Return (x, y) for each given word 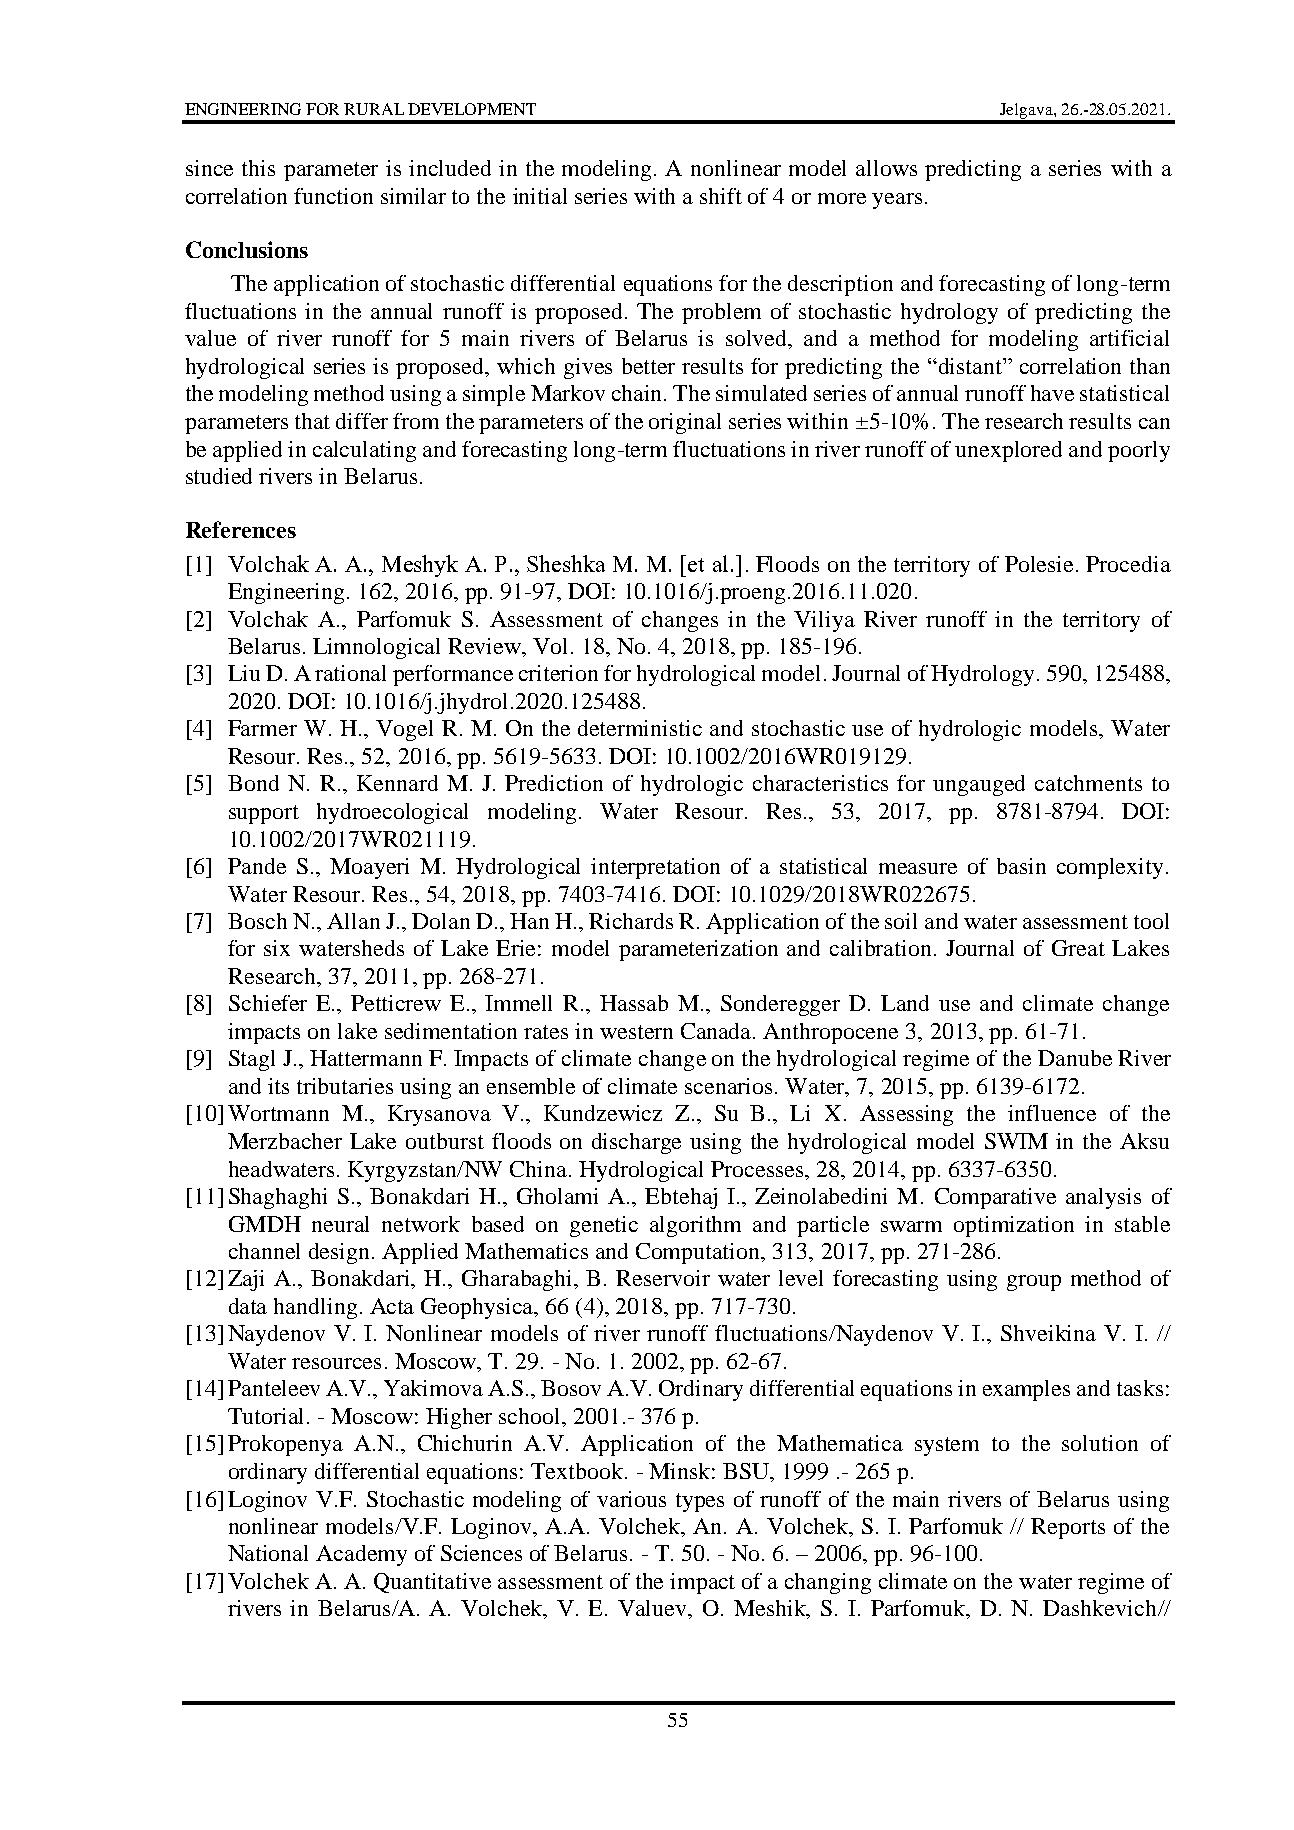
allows (886, 168)
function (333, 196)
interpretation (655, 868)
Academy (361, 1555)
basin (1021, 866)
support (264, 814)
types (700, 1502)
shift (721, 196)
